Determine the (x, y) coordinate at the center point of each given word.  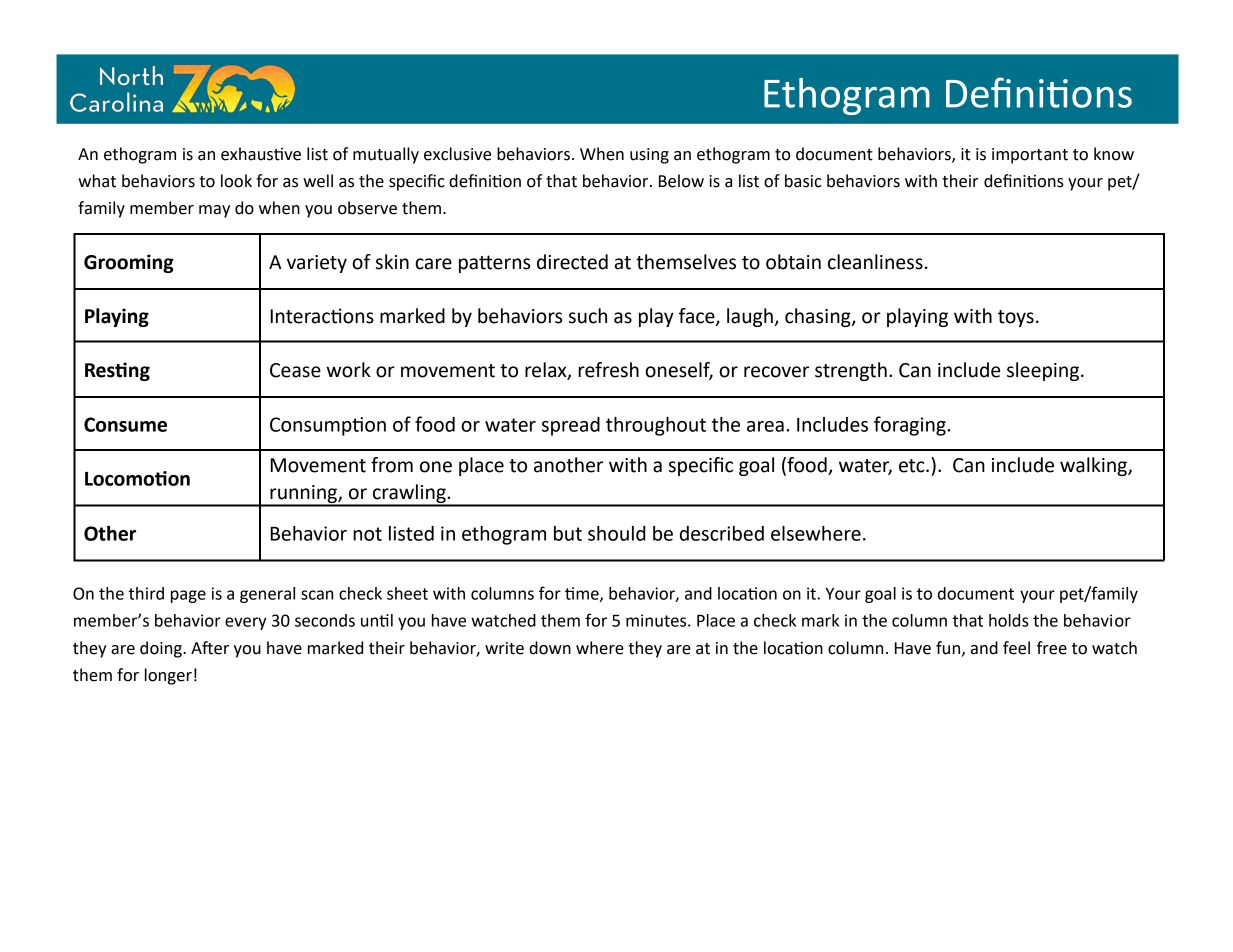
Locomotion (137, 478)
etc (913, 466)
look (236, 181)
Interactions (322, 316)
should (617, 533)
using (649, 156)
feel (1016, 648)
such (588, 316)
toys (1016, 318)
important (1030, 156)
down (550, 648)
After (210, 648)
